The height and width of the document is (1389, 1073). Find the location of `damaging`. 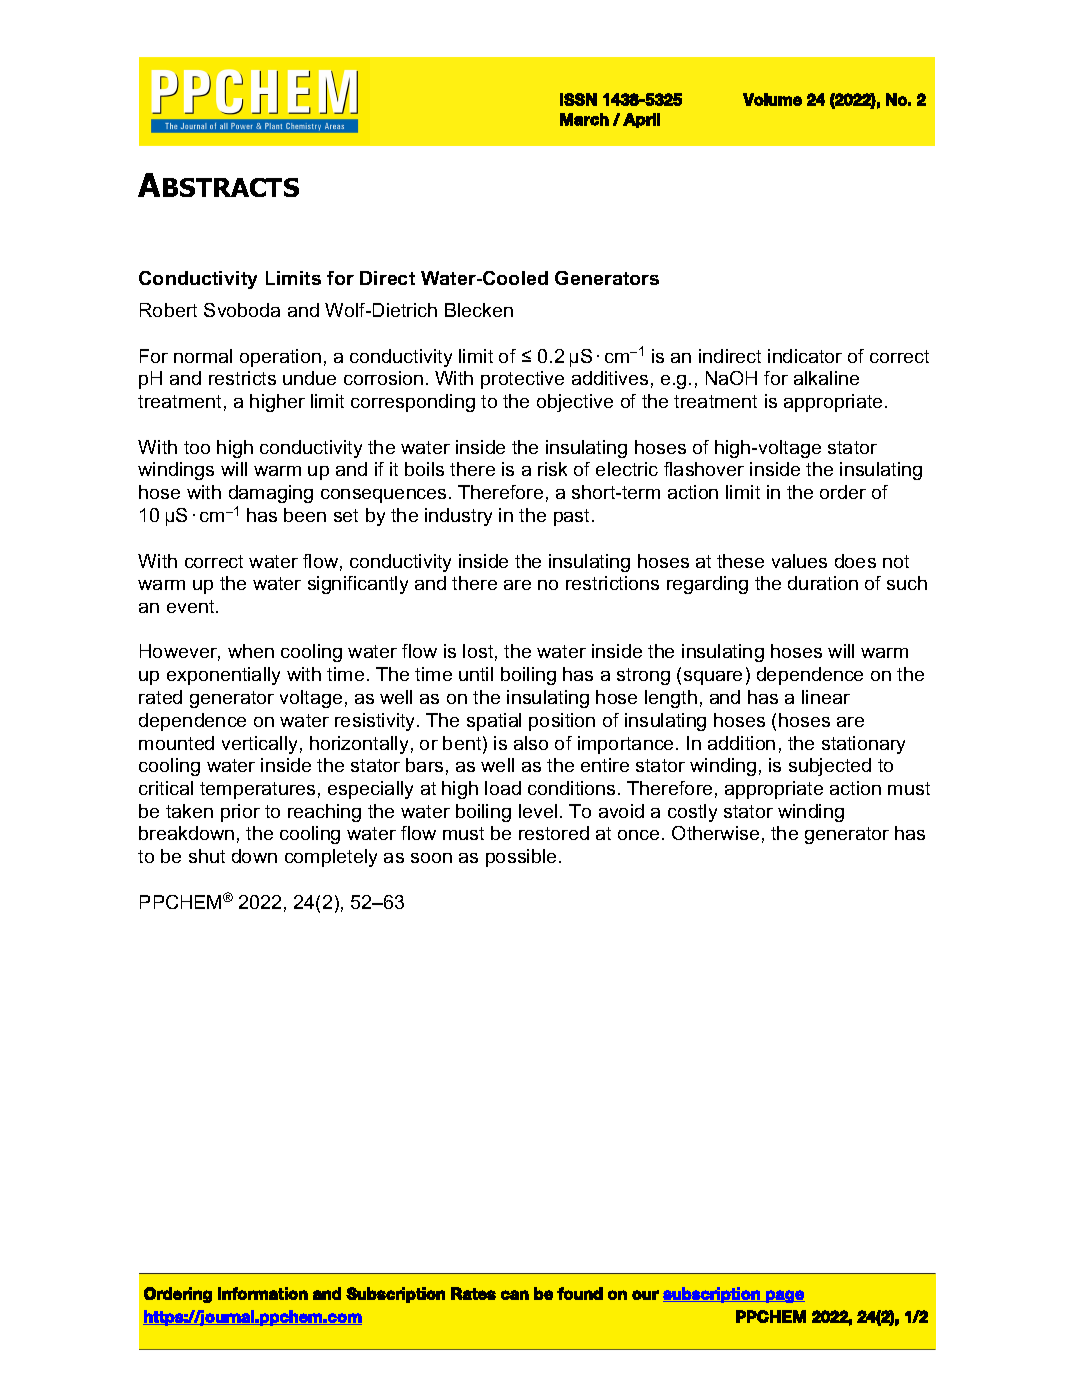

damaging is located at coordinates (271, 494).
